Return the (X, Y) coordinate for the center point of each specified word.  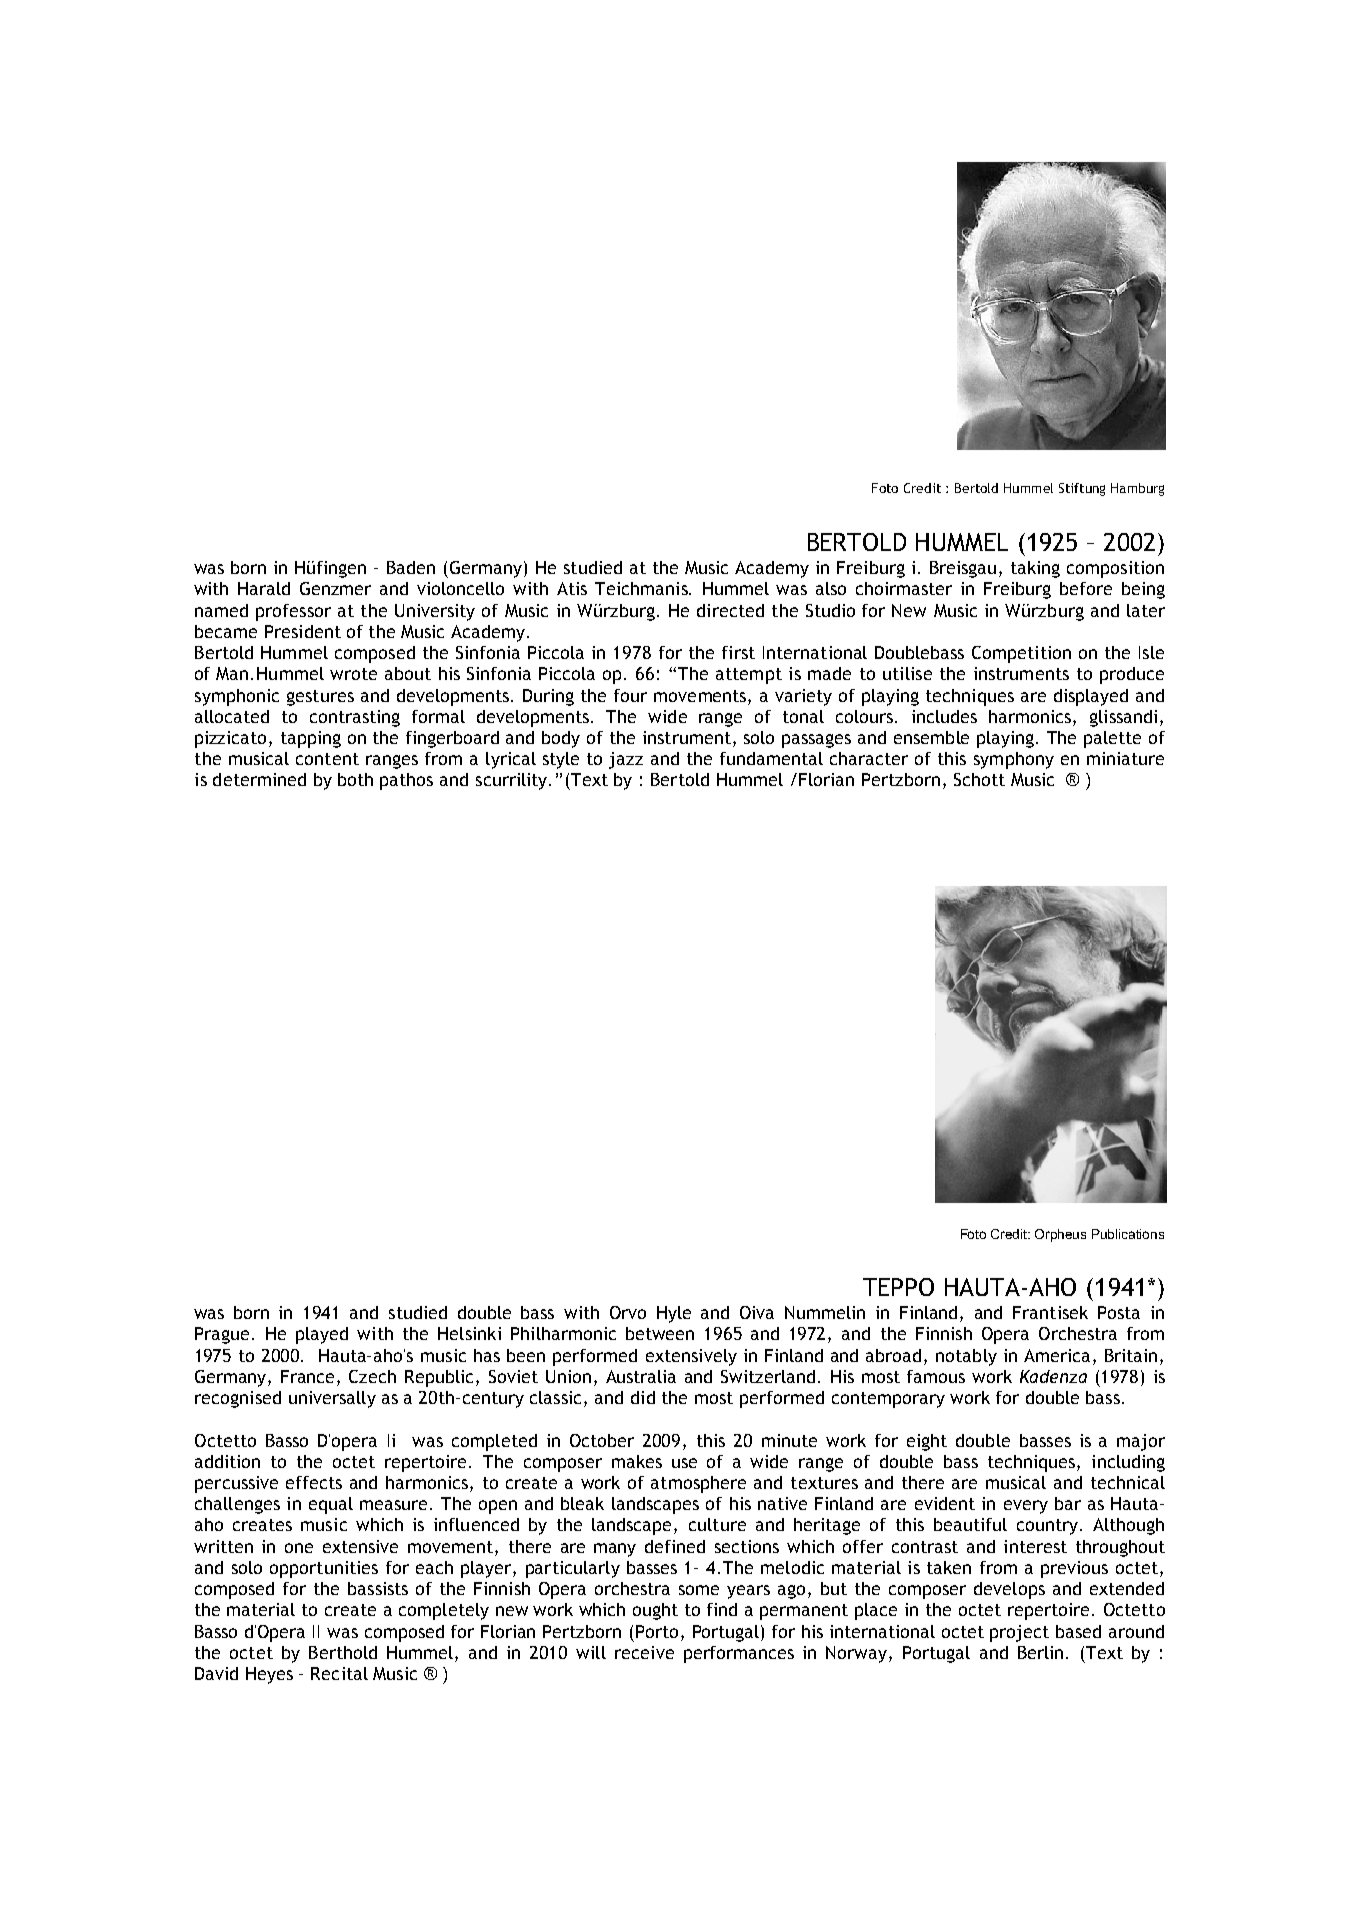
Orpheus (1060, 1235)
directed (730, 610)
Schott (979, 779)
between (660, 1333)
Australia (641, 1376)
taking (1035, 569)
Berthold (343, 1652)
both (355, 779)
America (1057, 1355)
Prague (222, 1335)
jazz (626, 760)
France (309, 1376)
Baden (411, 567)
